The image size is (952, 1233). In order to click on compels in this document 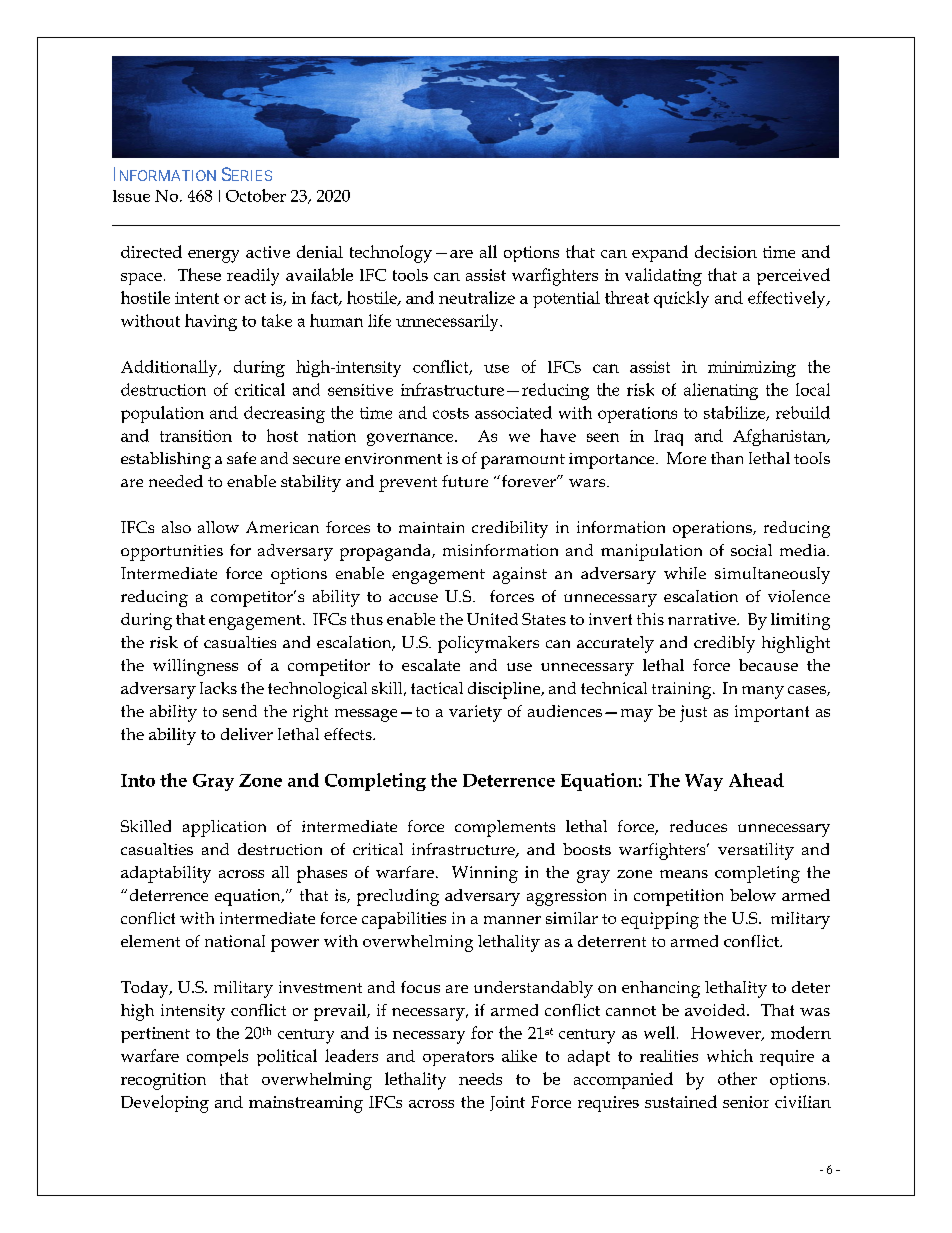, I will do `click(217, 1057)`.
